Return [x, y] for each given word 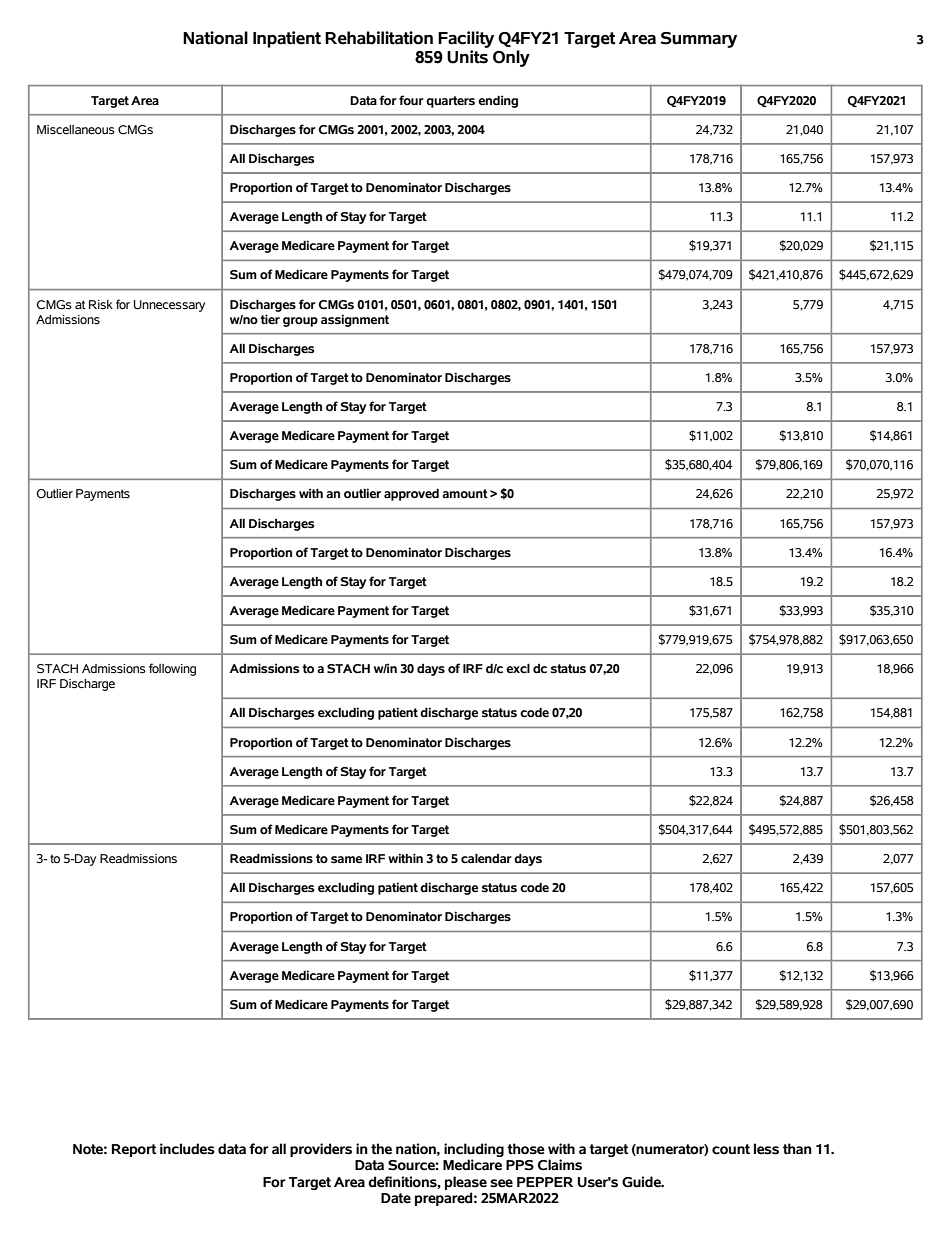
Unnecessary [169, 306]
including [474, 1150]
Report [134, 1150]
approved [411, 495]
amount [465, 494]
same [346, 860]
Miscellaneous [76, 130]
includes [187, 1149]
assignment [355, 320]
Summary [699, 40]
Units [467, 57]
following [172, 669]
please [466, 1183]
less [766, 1149]
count [731, 1149]
